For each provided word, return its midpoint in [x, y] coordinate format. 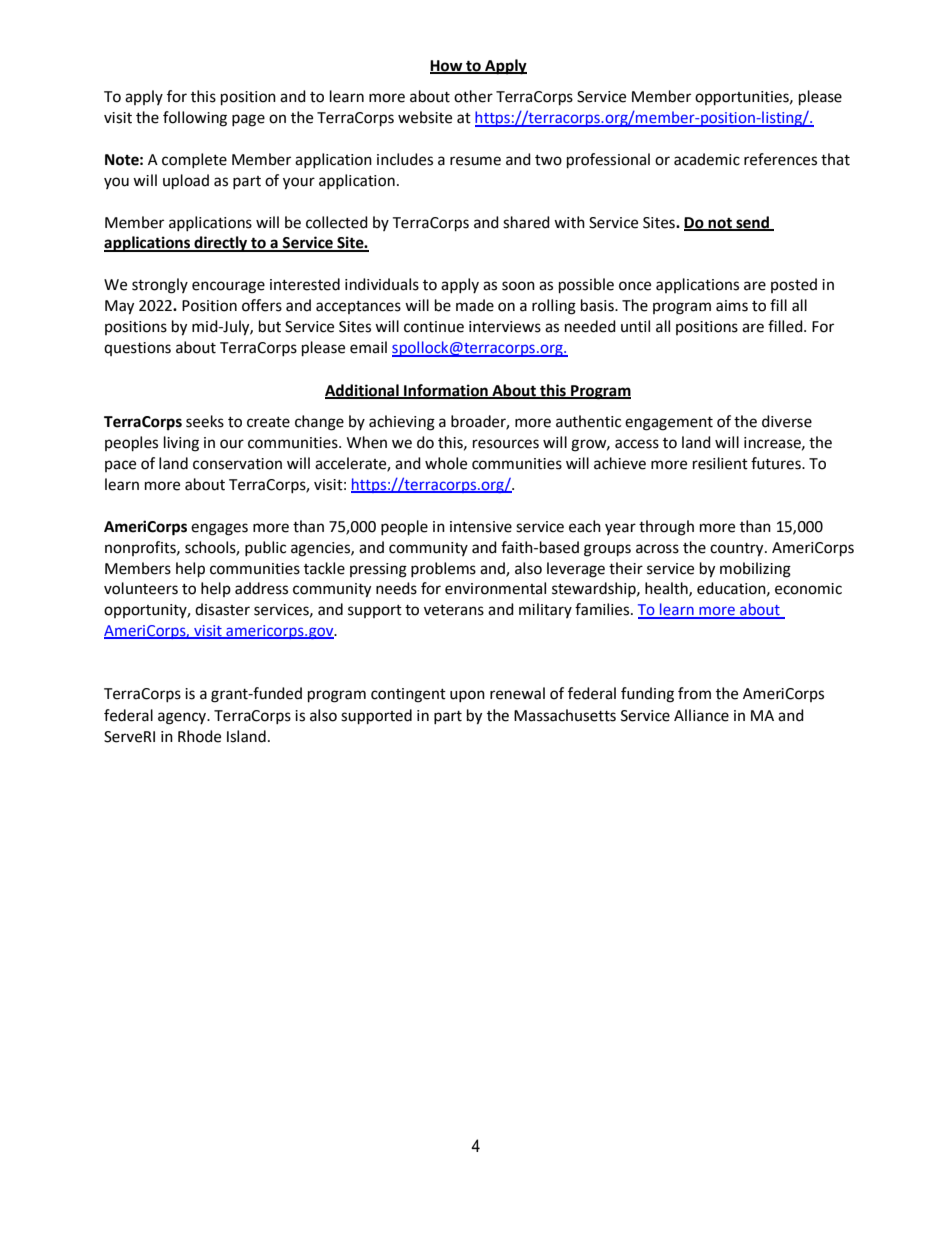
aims [732, 306]
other [473, 96]
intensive [481, 527]
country [738, 550]
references [780, 159]
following [195, 119]
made [475, 305]
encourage [228, 287]
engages [219, 529]
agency [183, 718]
